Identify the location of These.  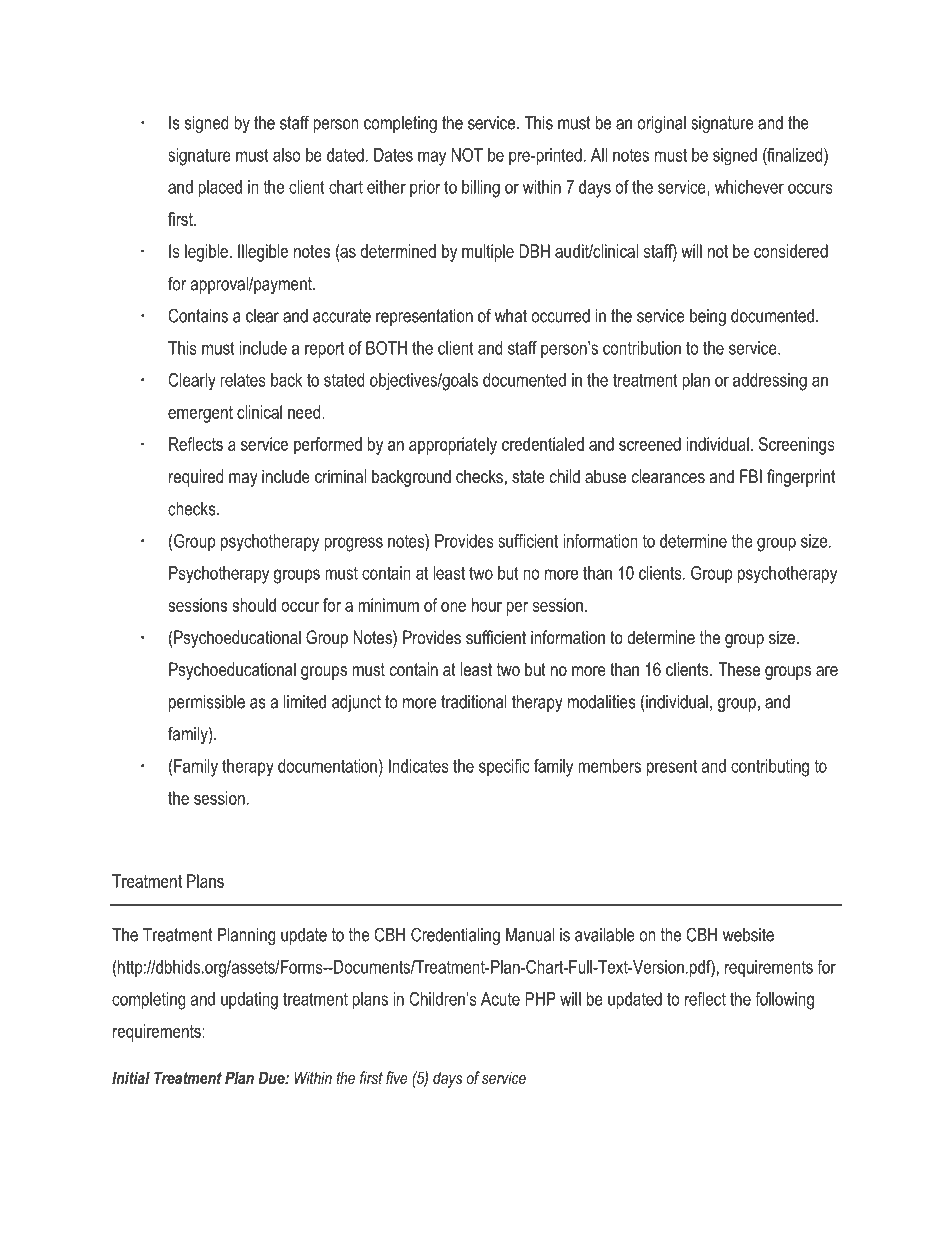
(739, 669).
